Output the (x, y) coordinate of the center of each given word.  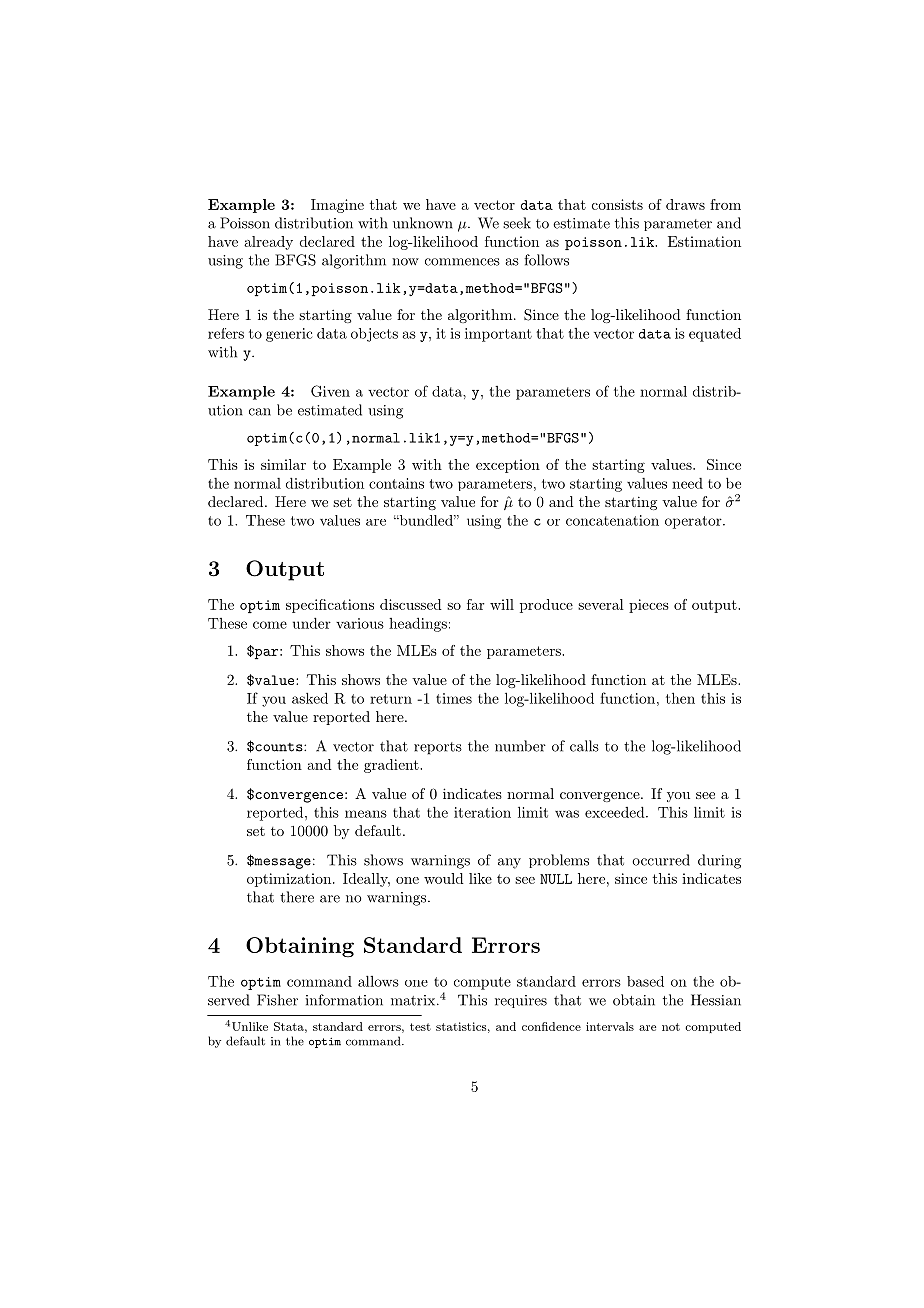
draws (685, 204)
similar (283, 464)
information (344, 1000)
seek (517, 223)
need (687, 483)
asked (310, 698)
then (680, 698)
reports (438, 748)
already (268, 243)
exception (508, 466)
